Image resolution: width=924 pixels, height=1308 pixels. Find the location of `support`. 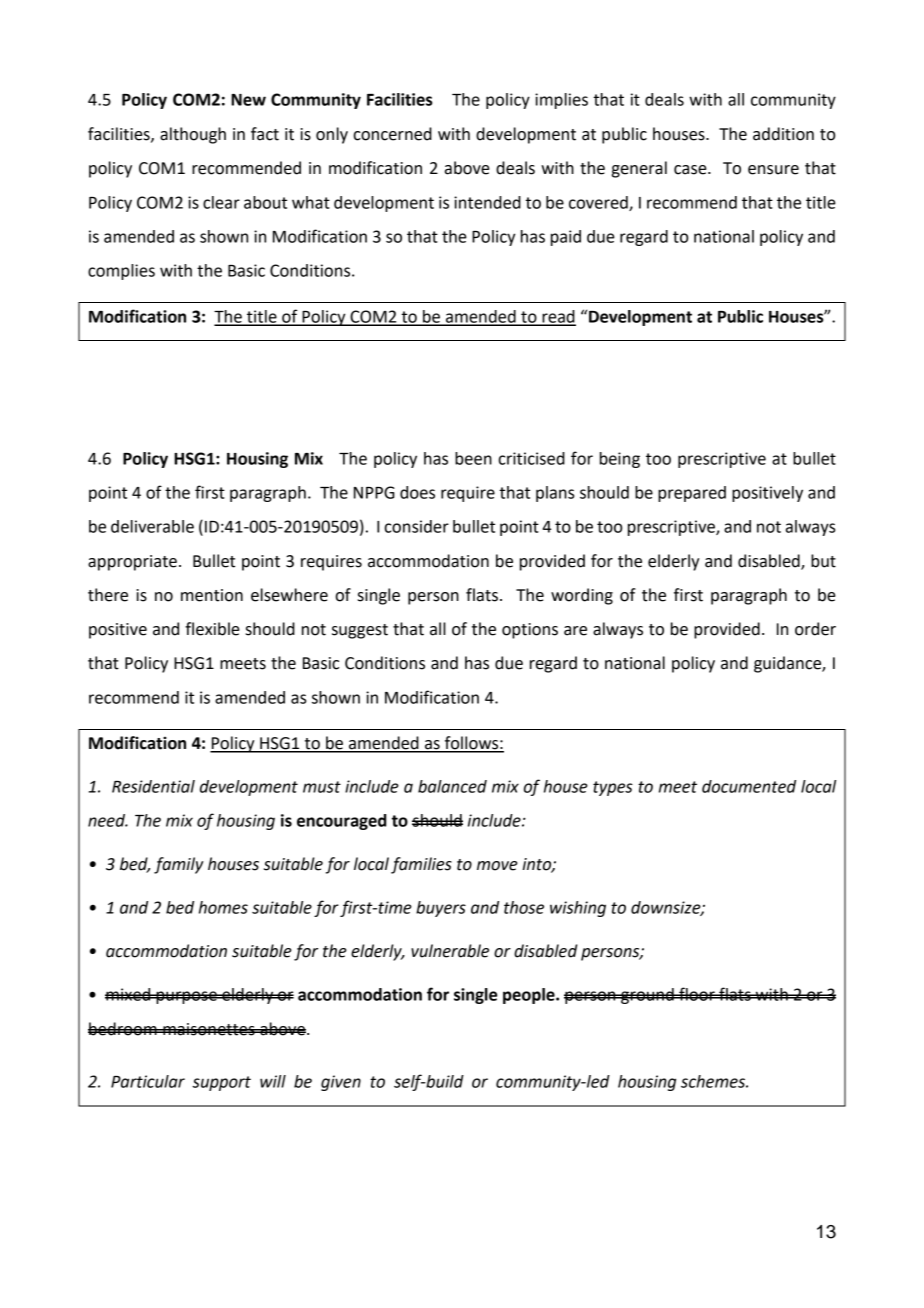

support is located at coordinates (221, 1083).
